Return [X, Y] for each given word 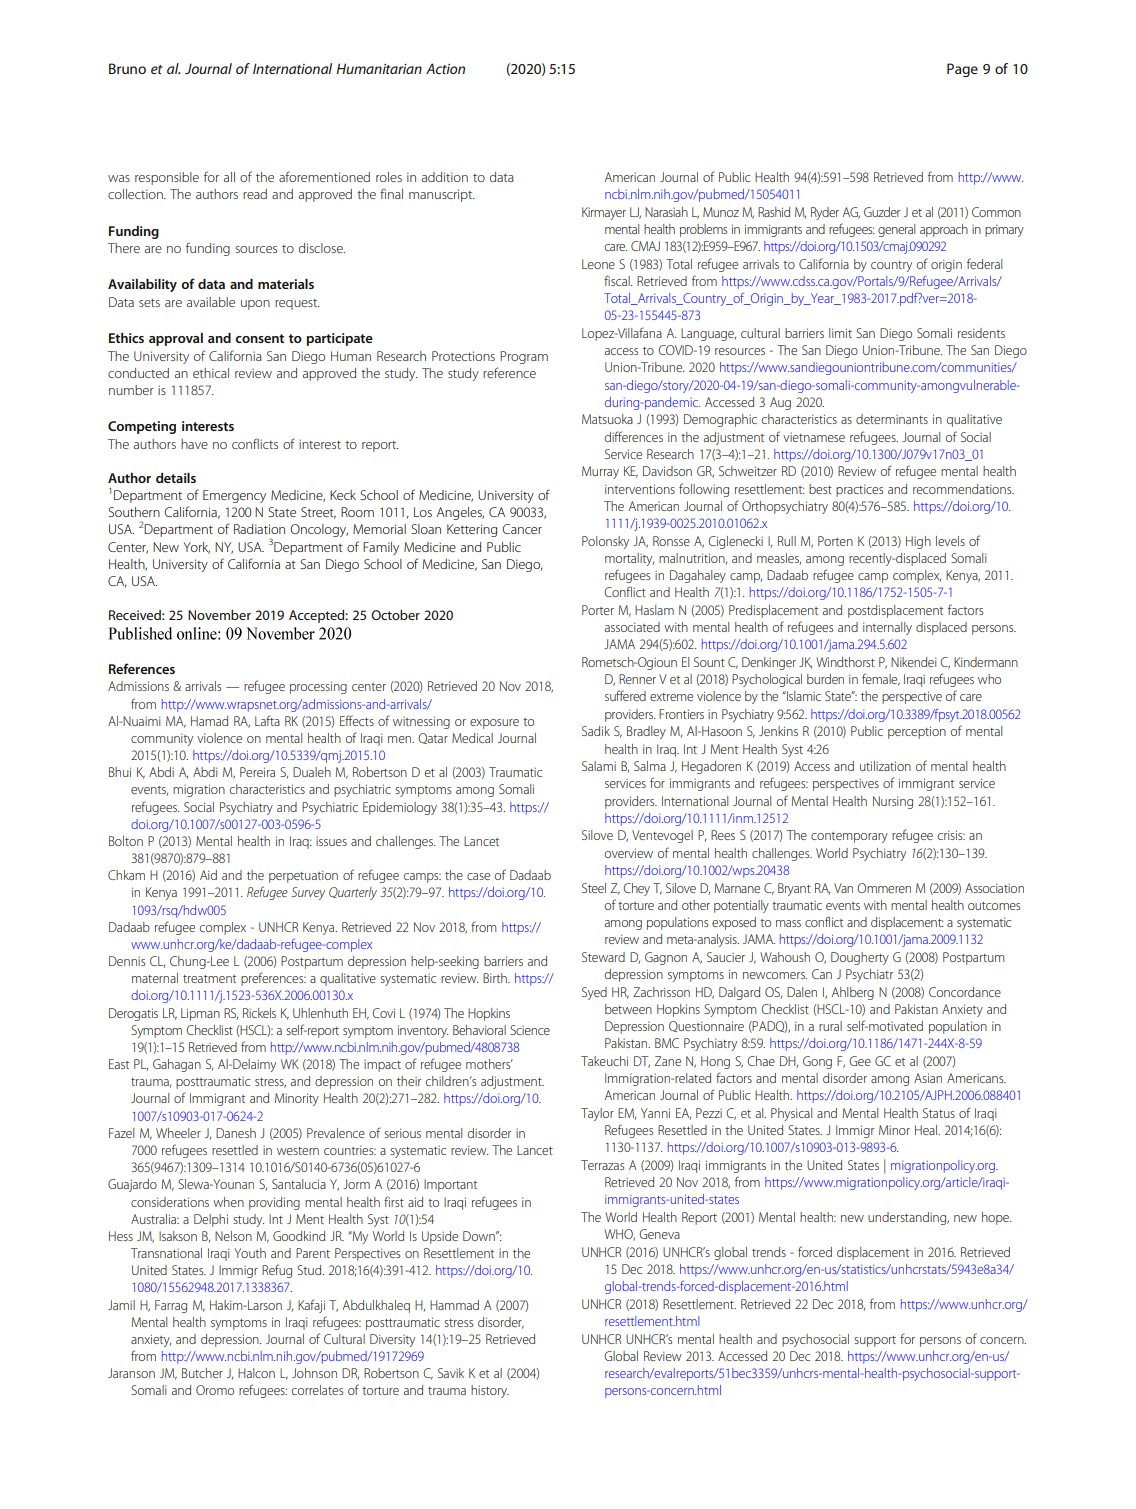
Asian [928, 1078]
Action [445, 68]
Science [530, 1030]
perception [917, 732]
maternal [155, 978]
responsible [167, 178]
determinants [892, 419]
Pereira [257, 772]
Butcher [202, 1373]
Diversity [392, 1340]
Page [962, 70]
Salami [599, 766]
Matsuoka [607, 419]
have [194, 444]
